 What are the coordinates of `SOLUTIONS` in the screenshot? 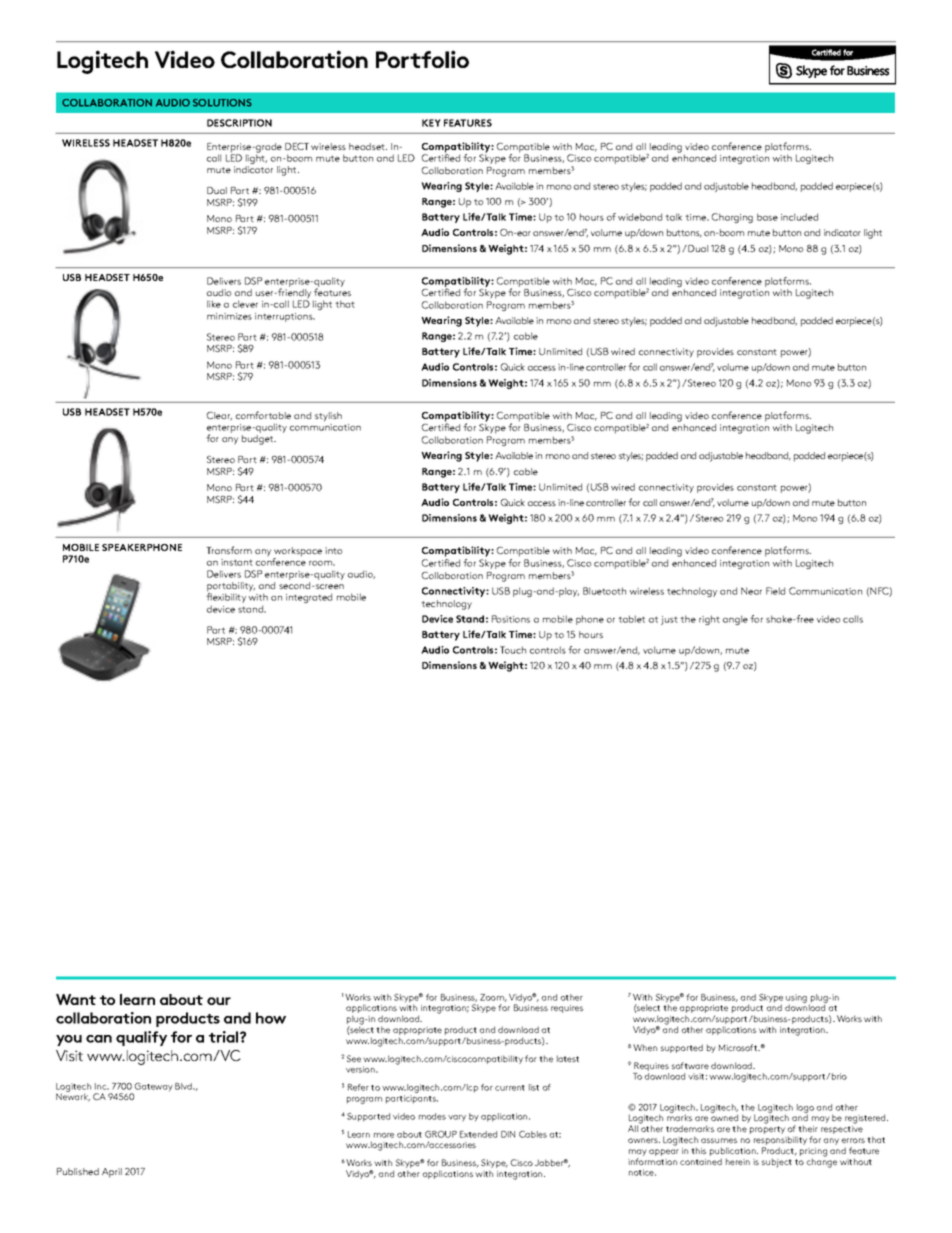 It's located at (222, 103).
